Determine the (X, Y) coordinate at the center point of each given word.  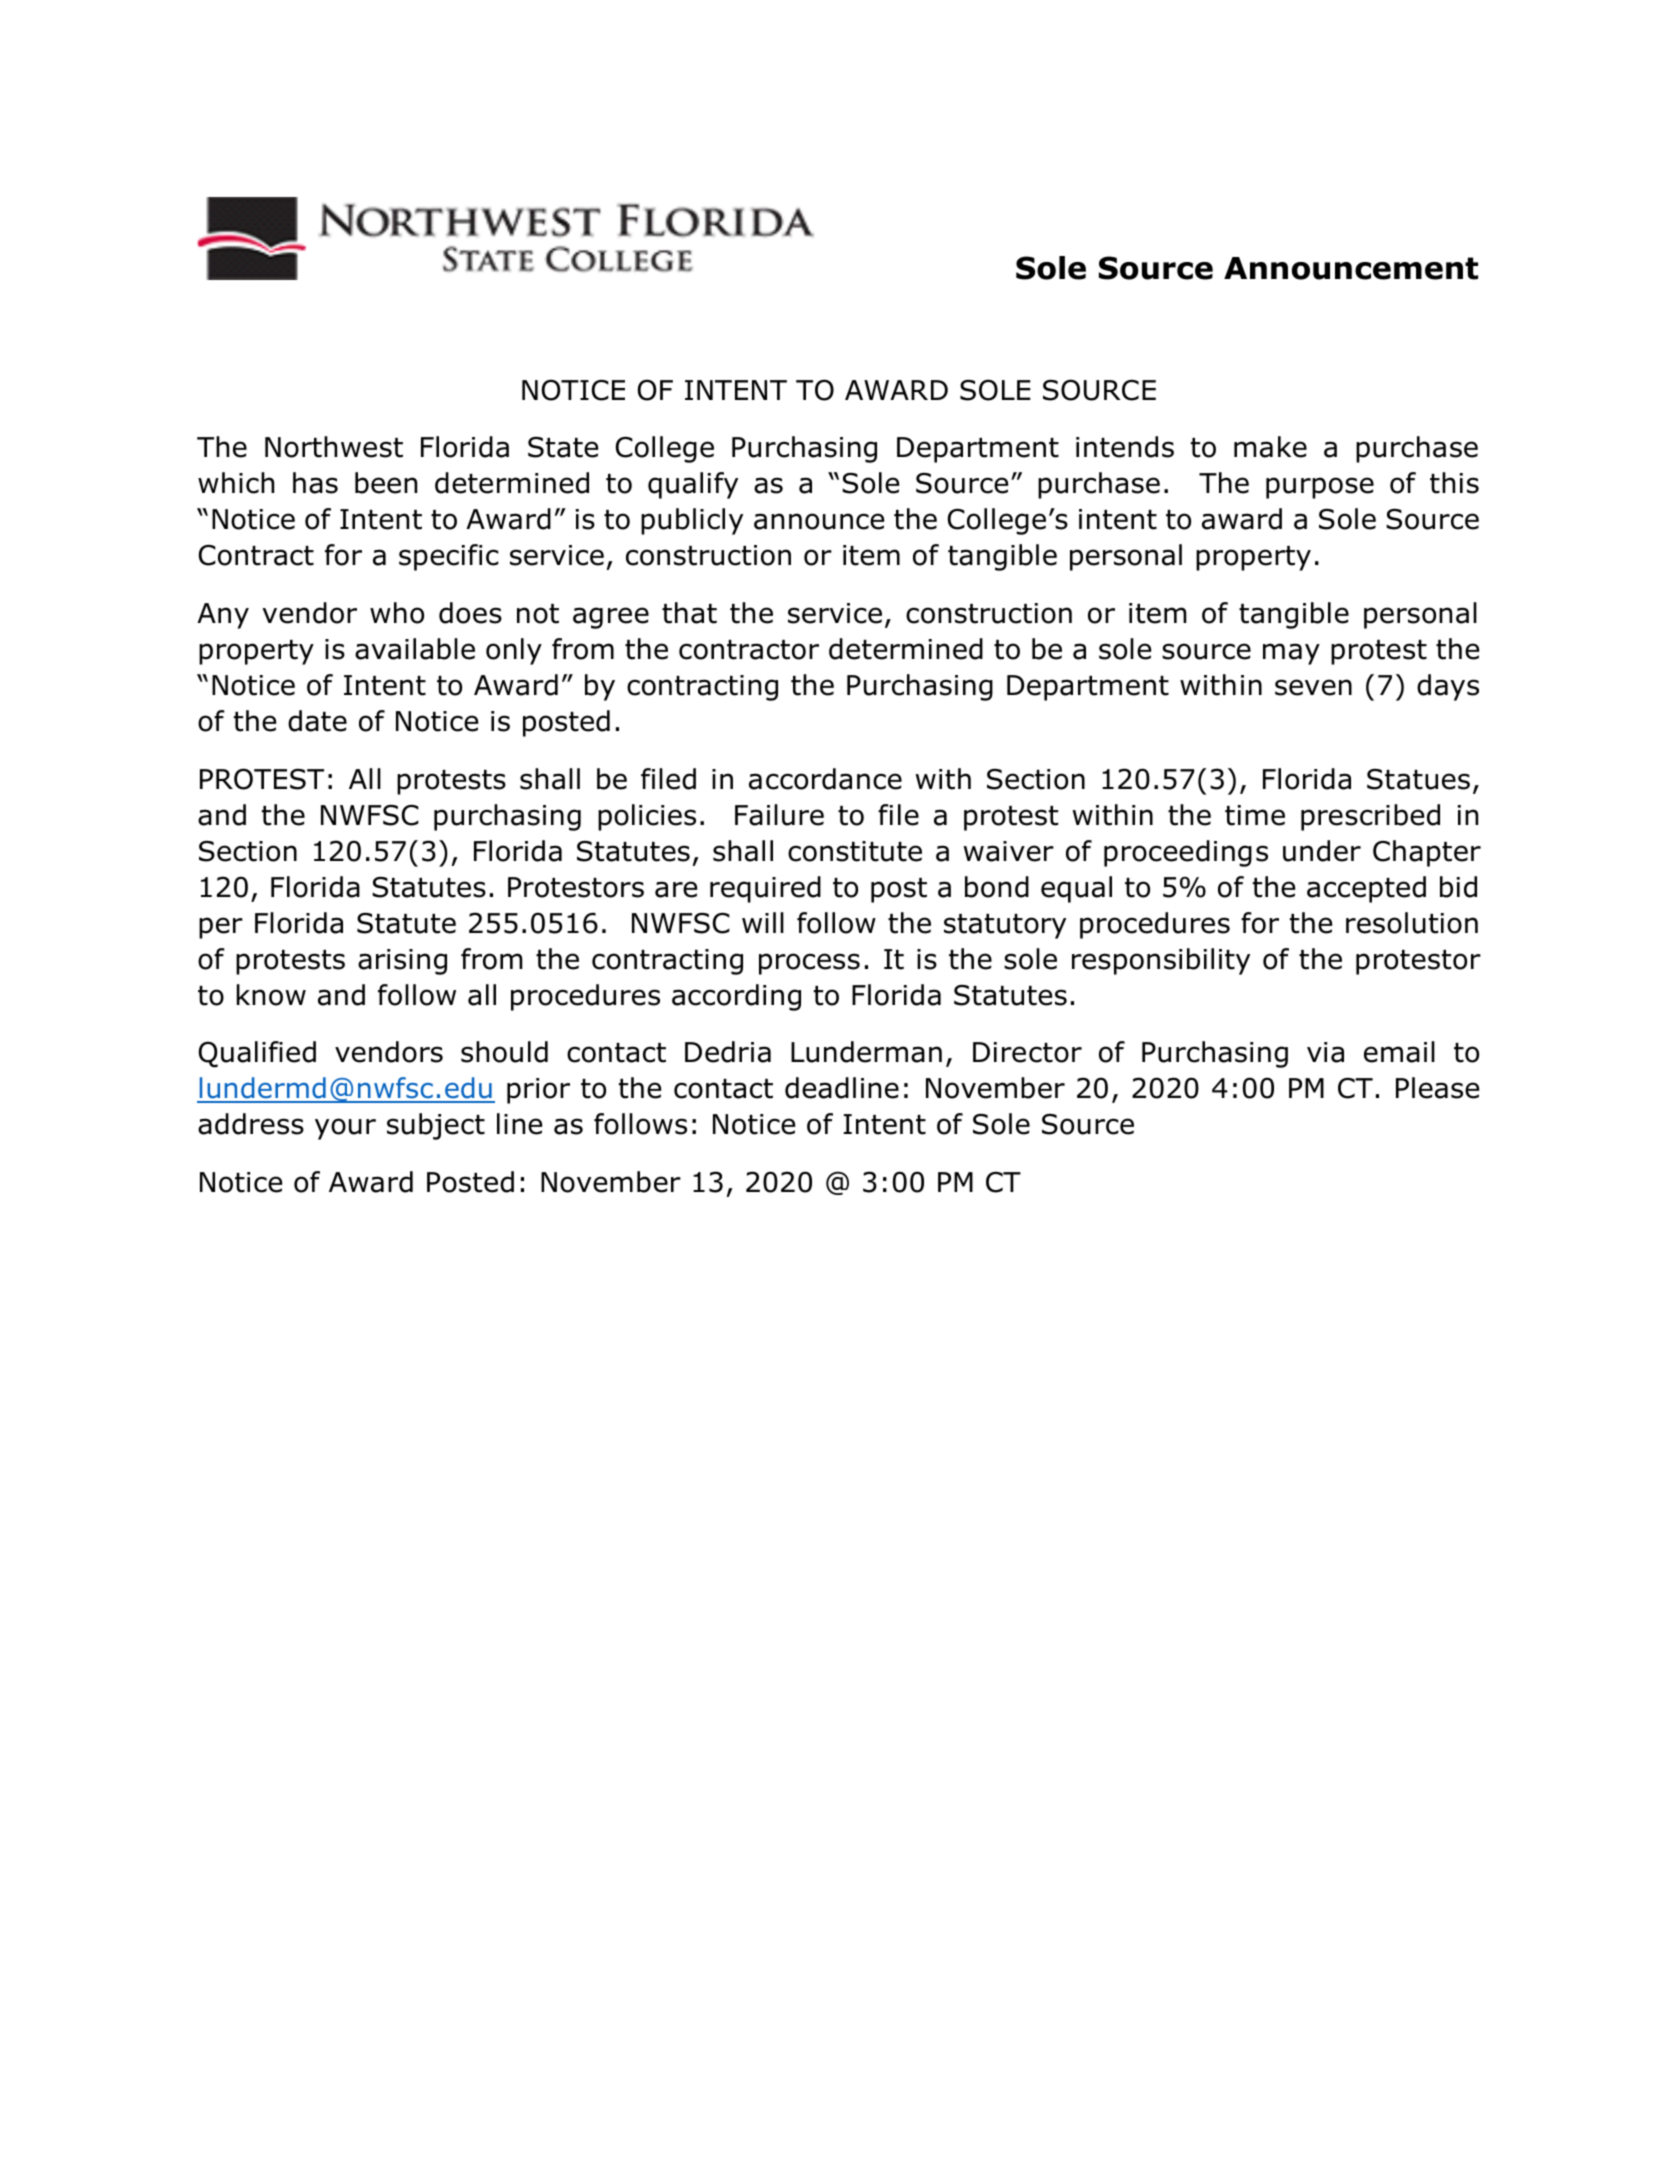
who (397, 613)
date (317, 721)
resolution (1412, 923)
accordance (825, 779)
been (386, 483)
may (1291, 654)
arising (402, 962)
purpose (1320, 488)
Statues (1418, 779)
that (689, 613)
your (345, 1129)
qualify (693, 485)
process (809, 964)
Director (1027, 1052)
